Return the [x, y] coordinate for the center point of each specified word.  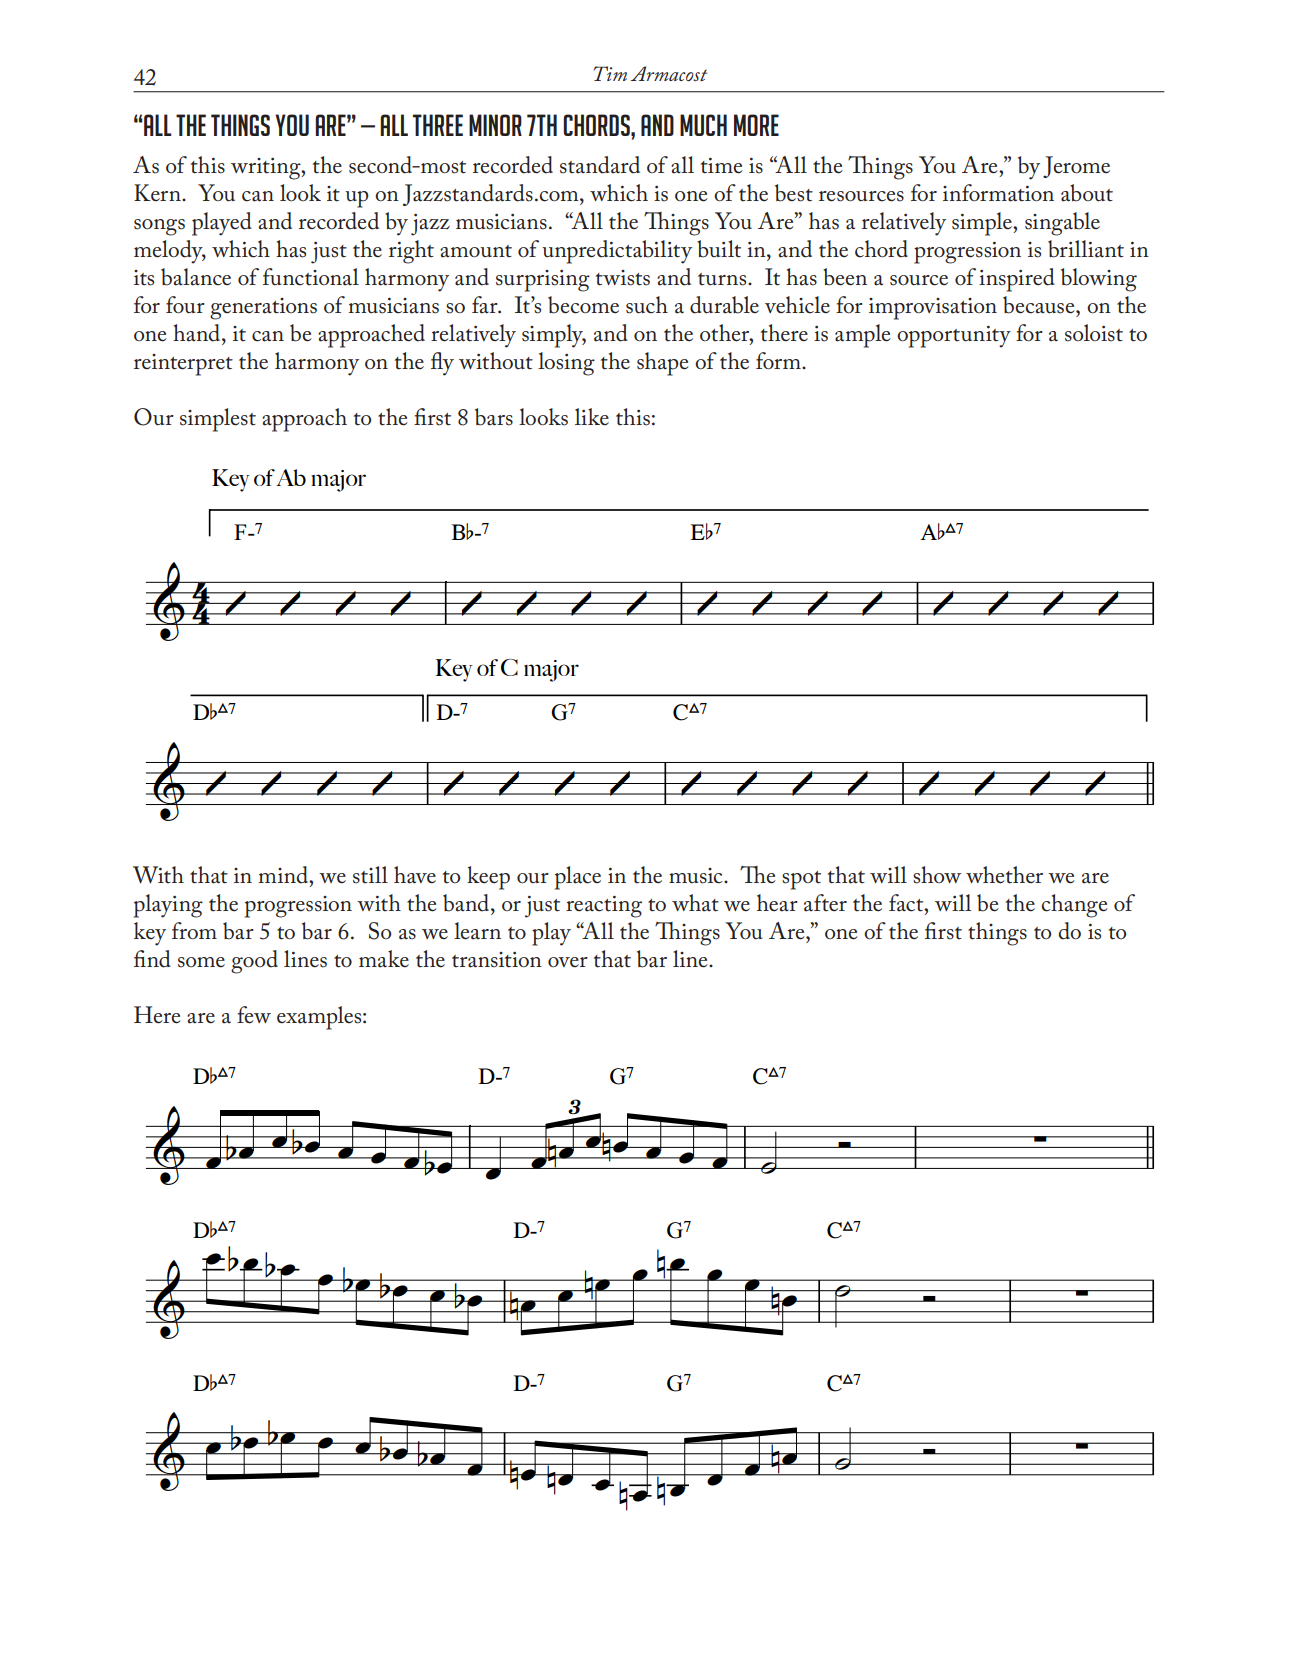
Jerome [1076, 167]
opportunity [954, 337]
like [592, 417]
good [254, 962]
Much [703, 125]
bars [494, 417]
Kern [158, 193]
